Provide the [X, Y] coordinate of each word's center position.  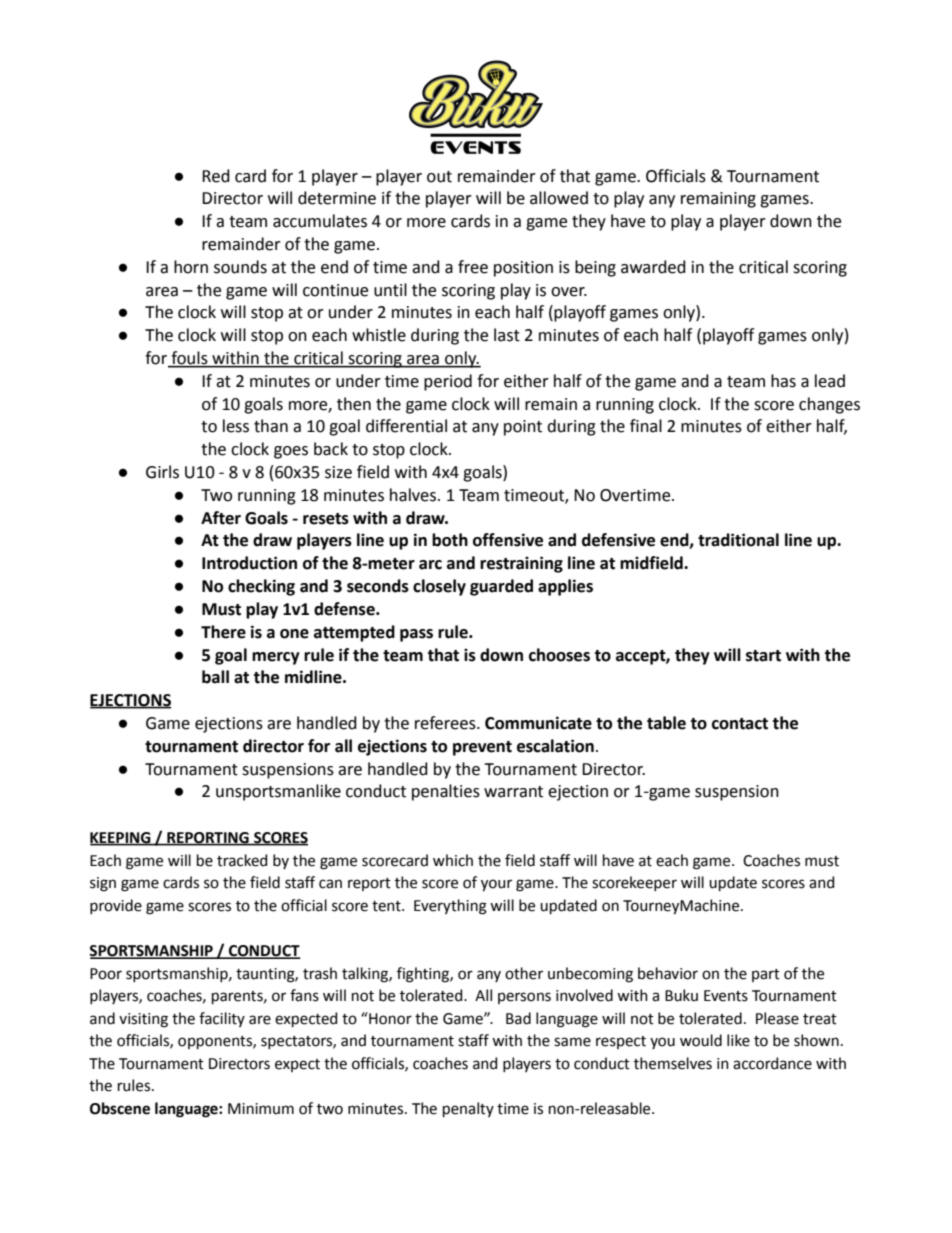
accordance [772, 1063]
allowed [559, 198]
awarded [653, 267]
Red [216, 176]
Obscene [120, 1108]
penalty [468, 1109]
